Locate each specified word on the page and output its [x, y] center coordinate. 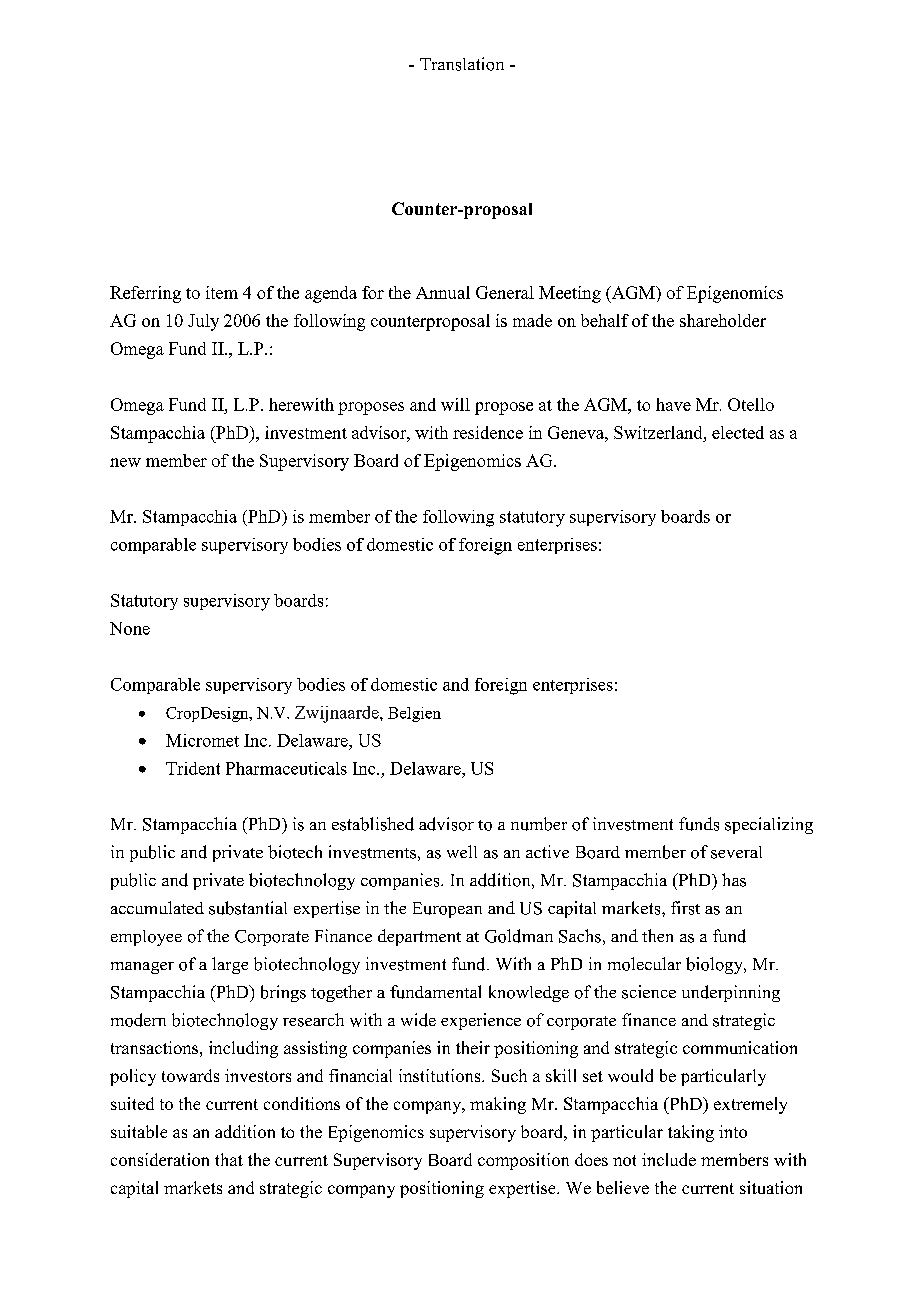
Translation [462, 64]
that [229, 1159]
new [125, 462]
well [462, 851]
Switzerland [659, 432]
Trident [193, 768]
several [736, 852]
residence [488, 432]
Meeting [570, 294]
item [222, 292]
